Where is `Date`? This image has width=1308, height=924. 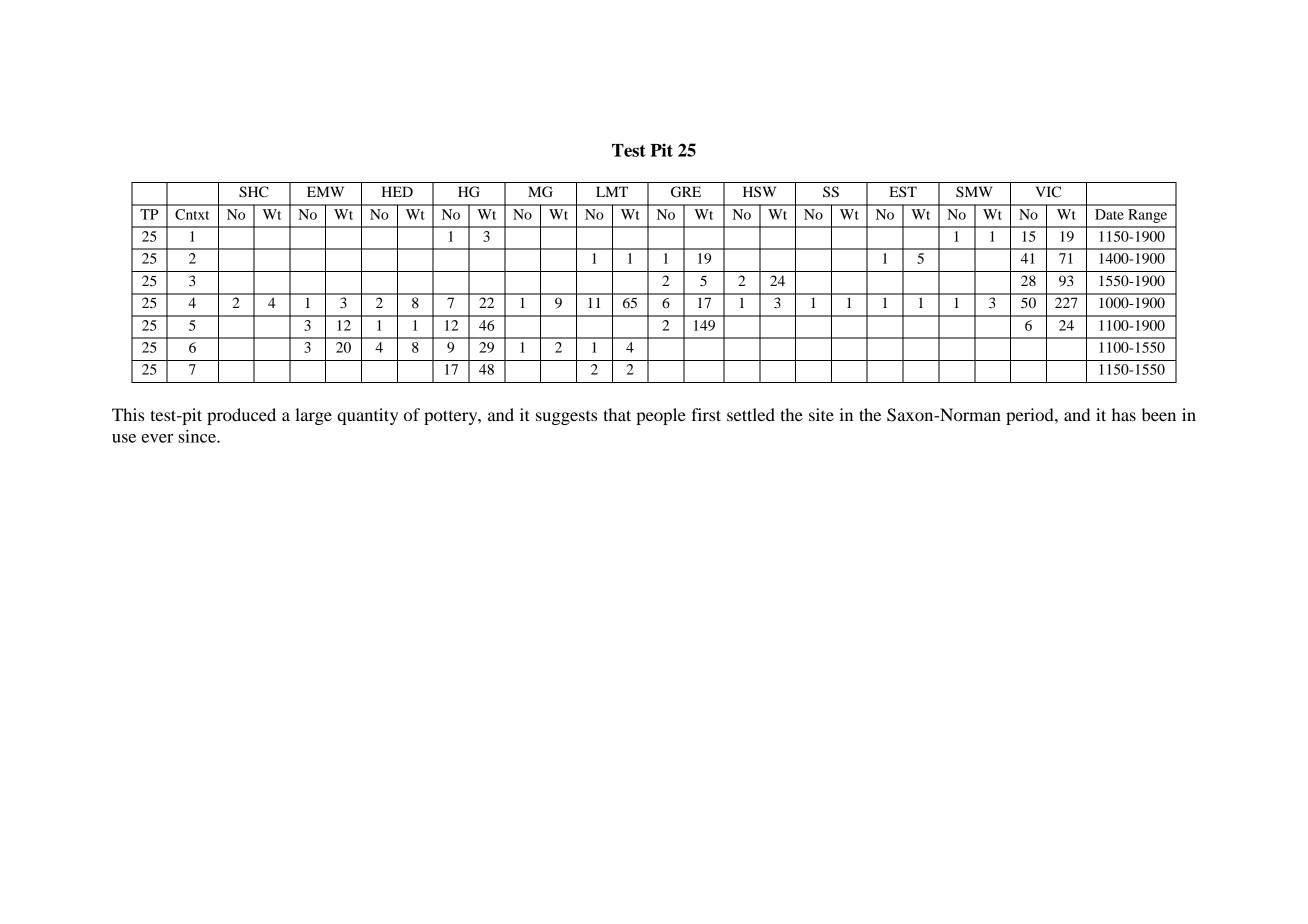
Date is located at coordinates (1109, 214).
